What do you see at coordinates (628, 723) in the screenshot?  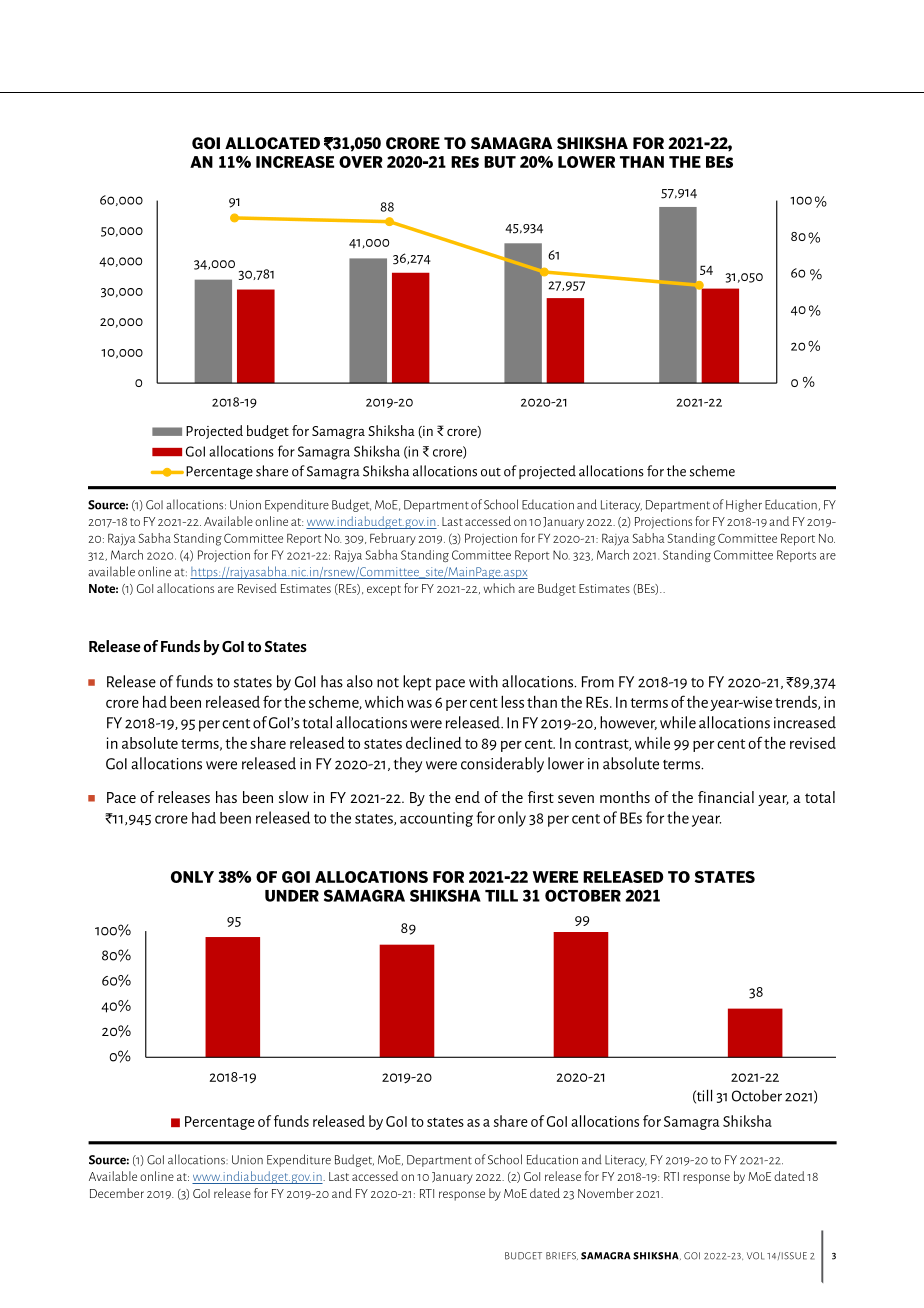 I see `however` at bounding box center [628, 723].
